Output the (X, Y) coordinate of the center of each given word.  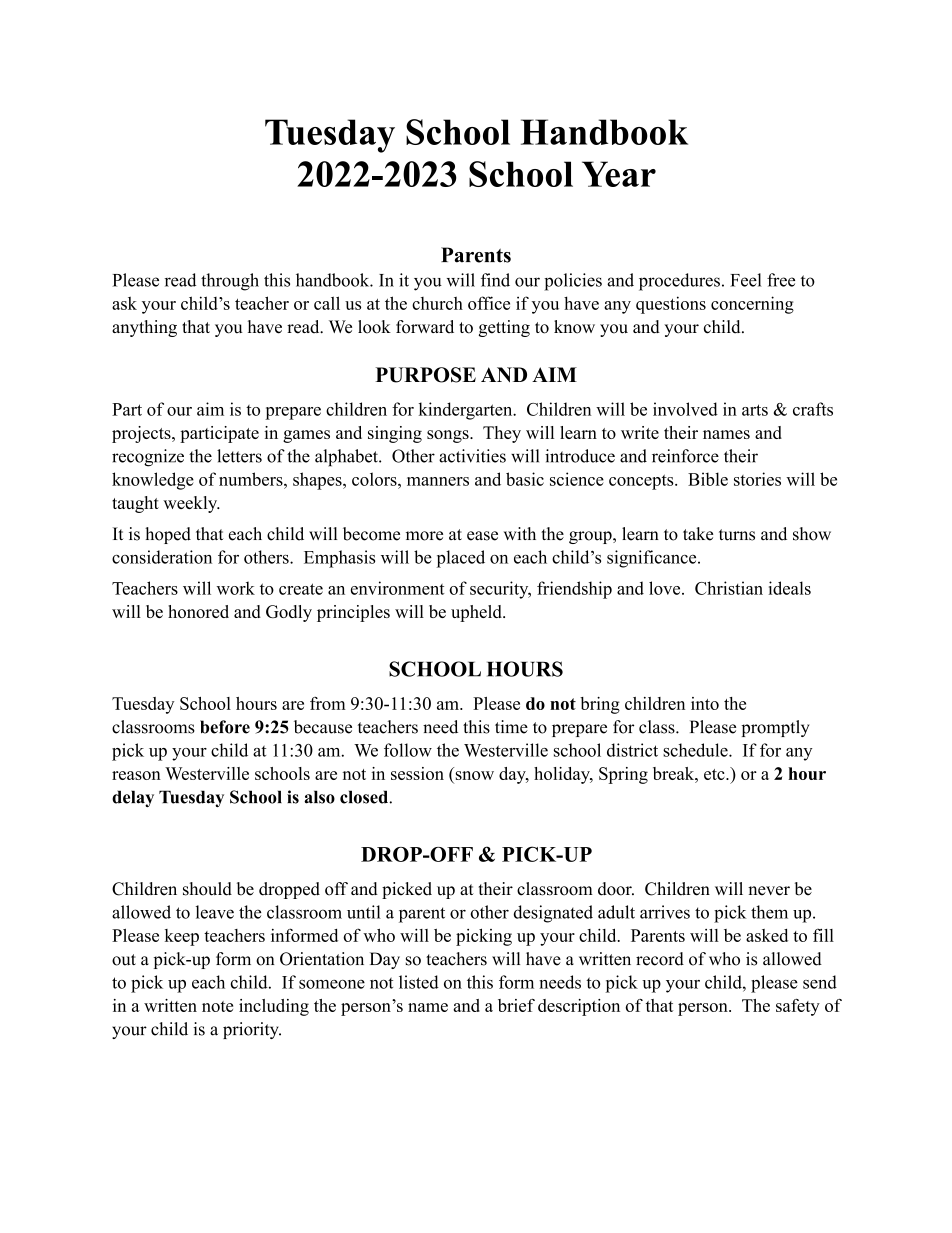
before (225, 727)
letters (239, 456)
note (217, 1006)
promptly (775, 728)
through (230, 282)
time (511, 727)
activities (472, 456)
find (495, 280)
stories (757, 479)
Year (619, 174)
